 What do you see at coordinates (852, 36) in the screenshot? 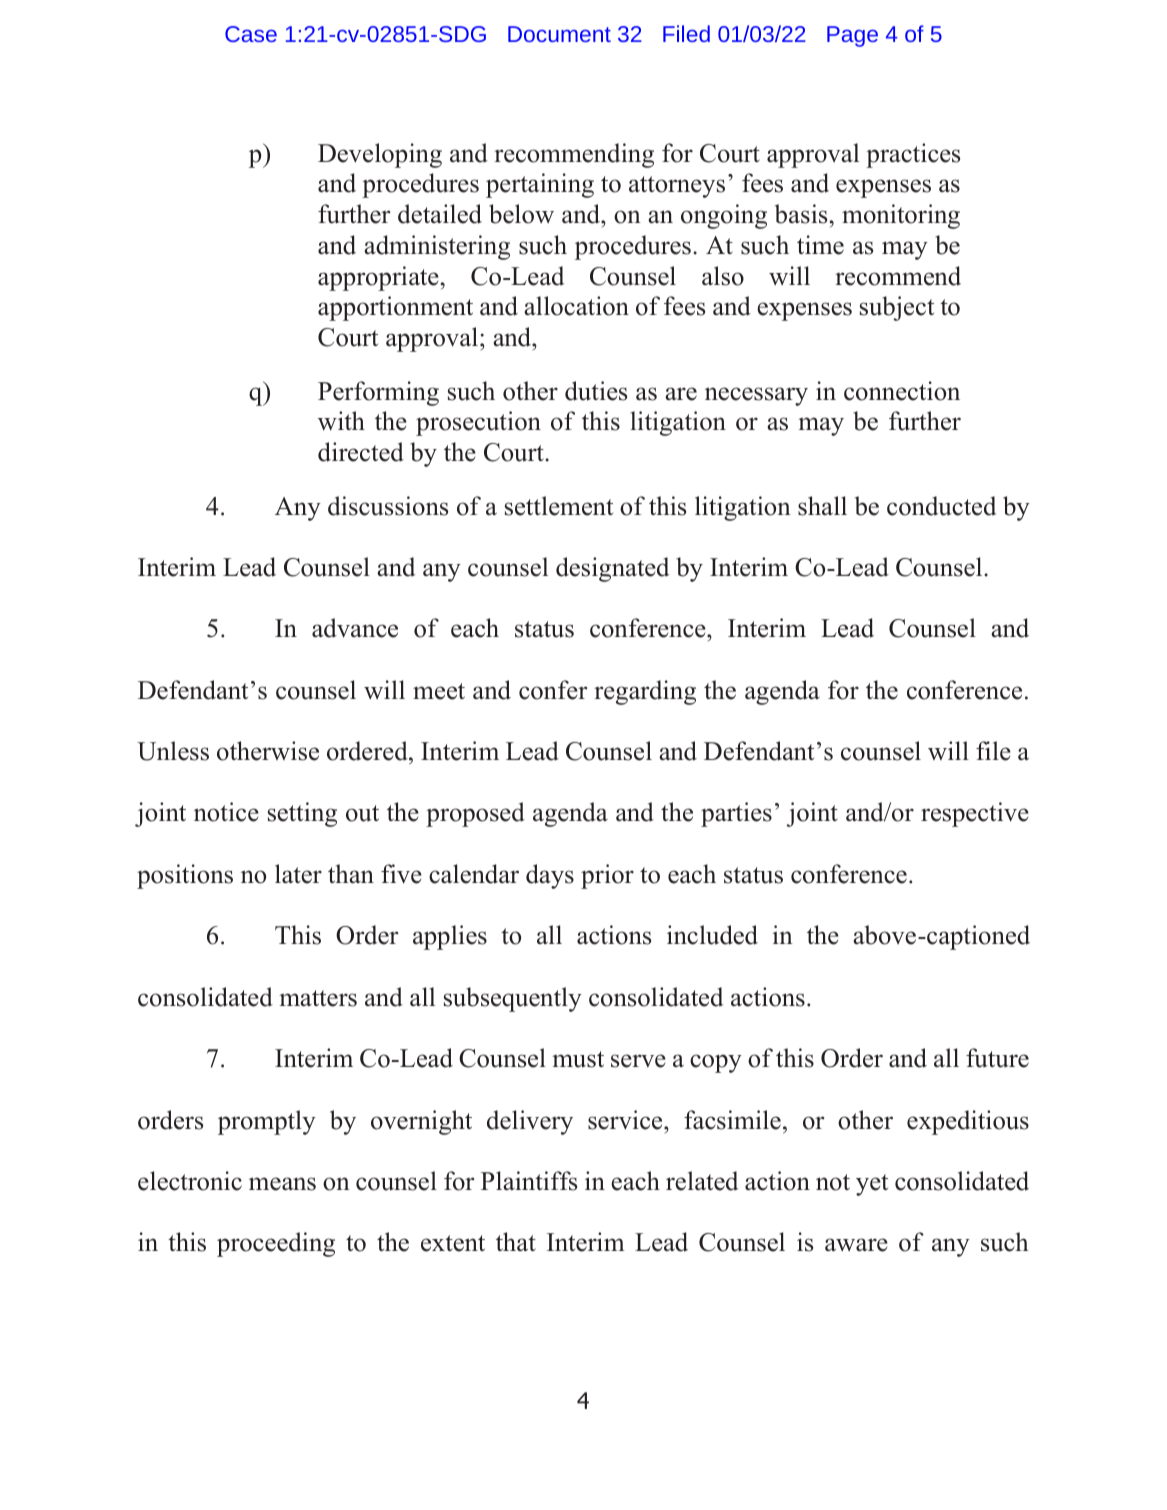
I see `Page` at bounding box center [852, 36].
